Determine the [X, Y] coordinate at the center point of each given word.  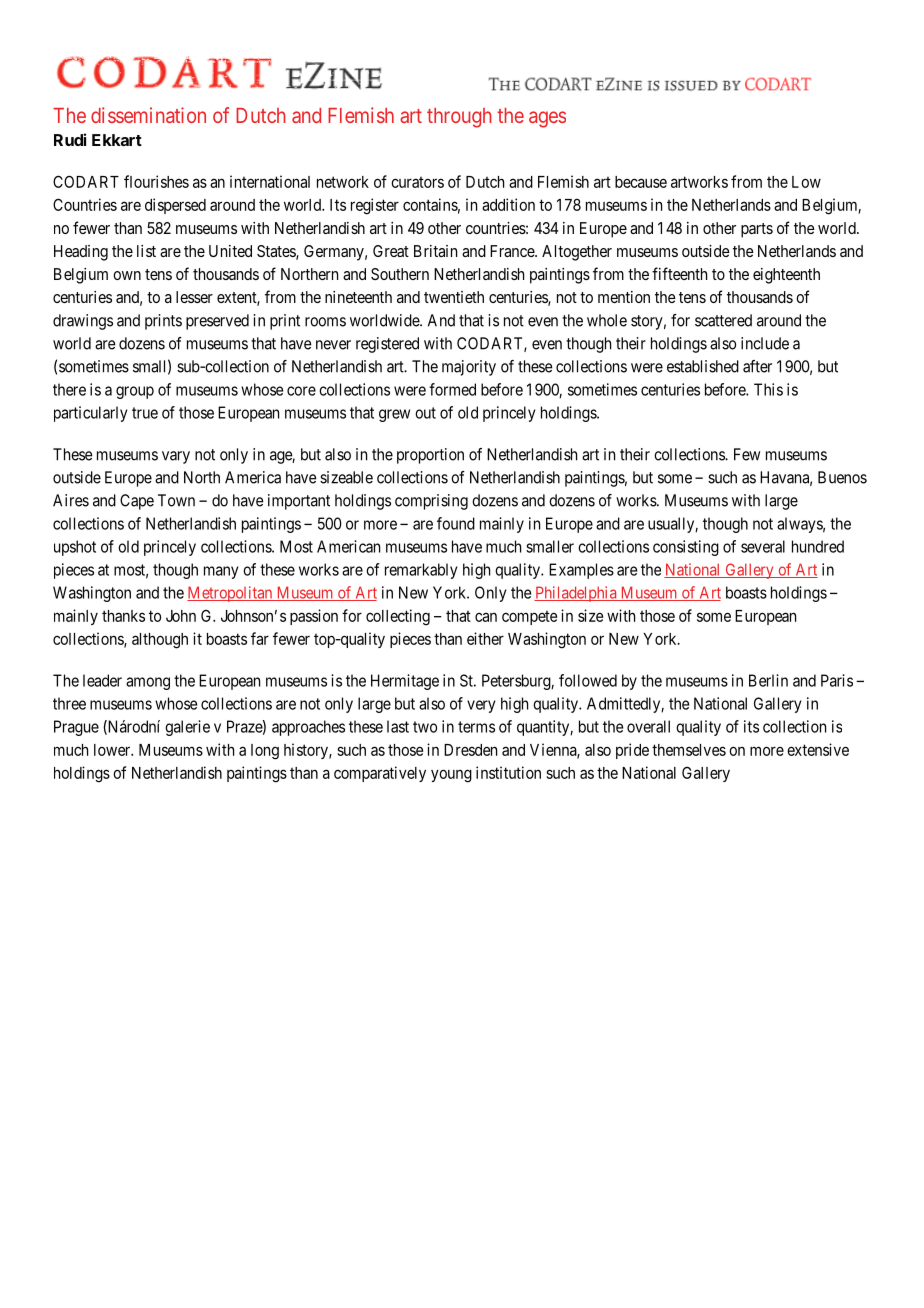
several [763, 546]
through [459, 118]
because [641, 182]
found [456, 523]
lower [113, 750]
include [765, 343]
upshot [75, 548]
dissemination [148, 115]
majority [469, 368]
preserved [217, 322]
